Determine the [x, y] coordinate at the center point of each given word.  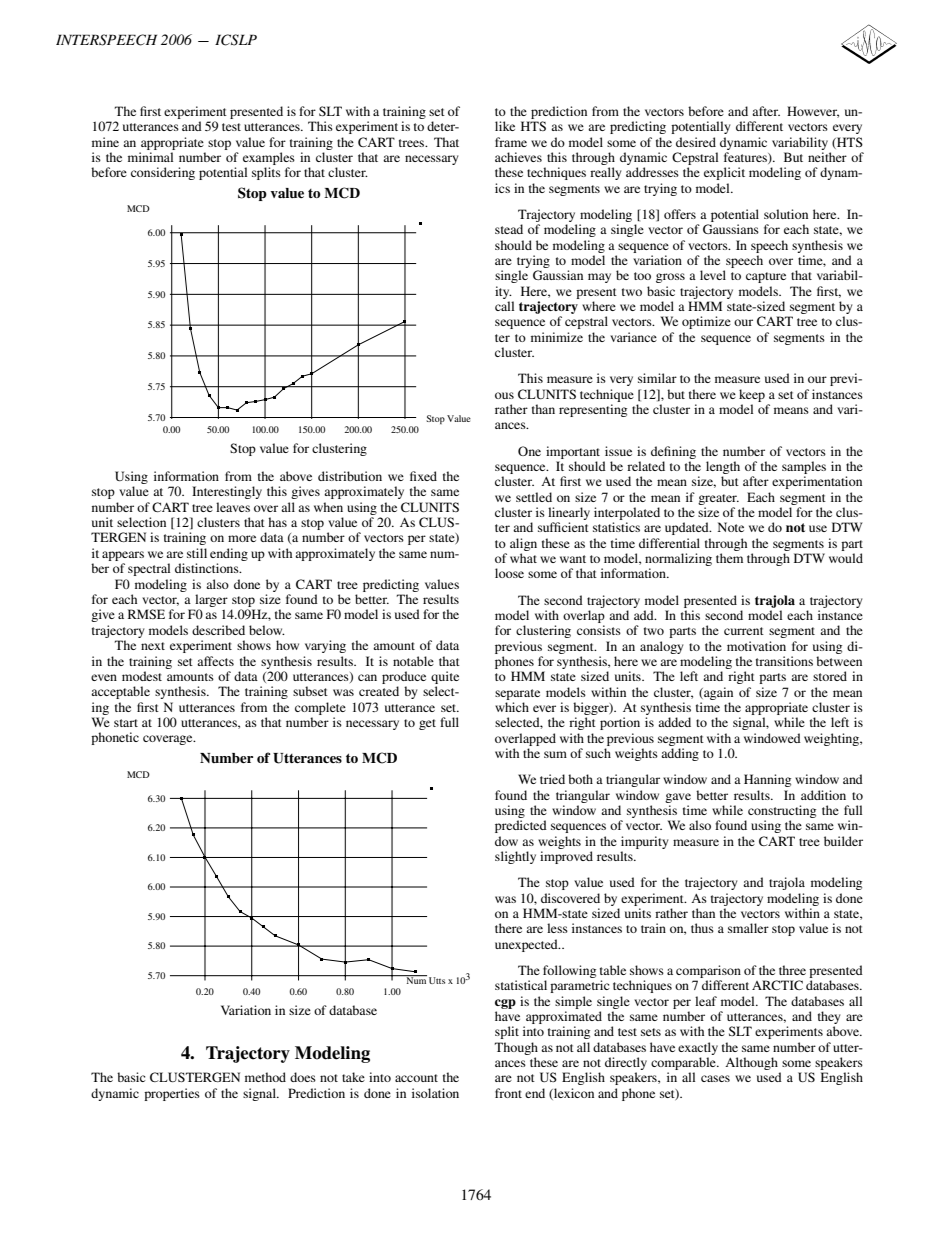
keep [752, 395]
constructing [782, 813]
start [126, 723]
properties [172, 1094]
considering [163, 173]
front [508, 1093]
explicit [724, 173]
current [744, 631]
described [218, 630]
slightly [515, 857]
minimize [557, 337]
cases [715, 1078]
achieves [518, 157]
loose [509, 573]
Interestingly [227, 492]
